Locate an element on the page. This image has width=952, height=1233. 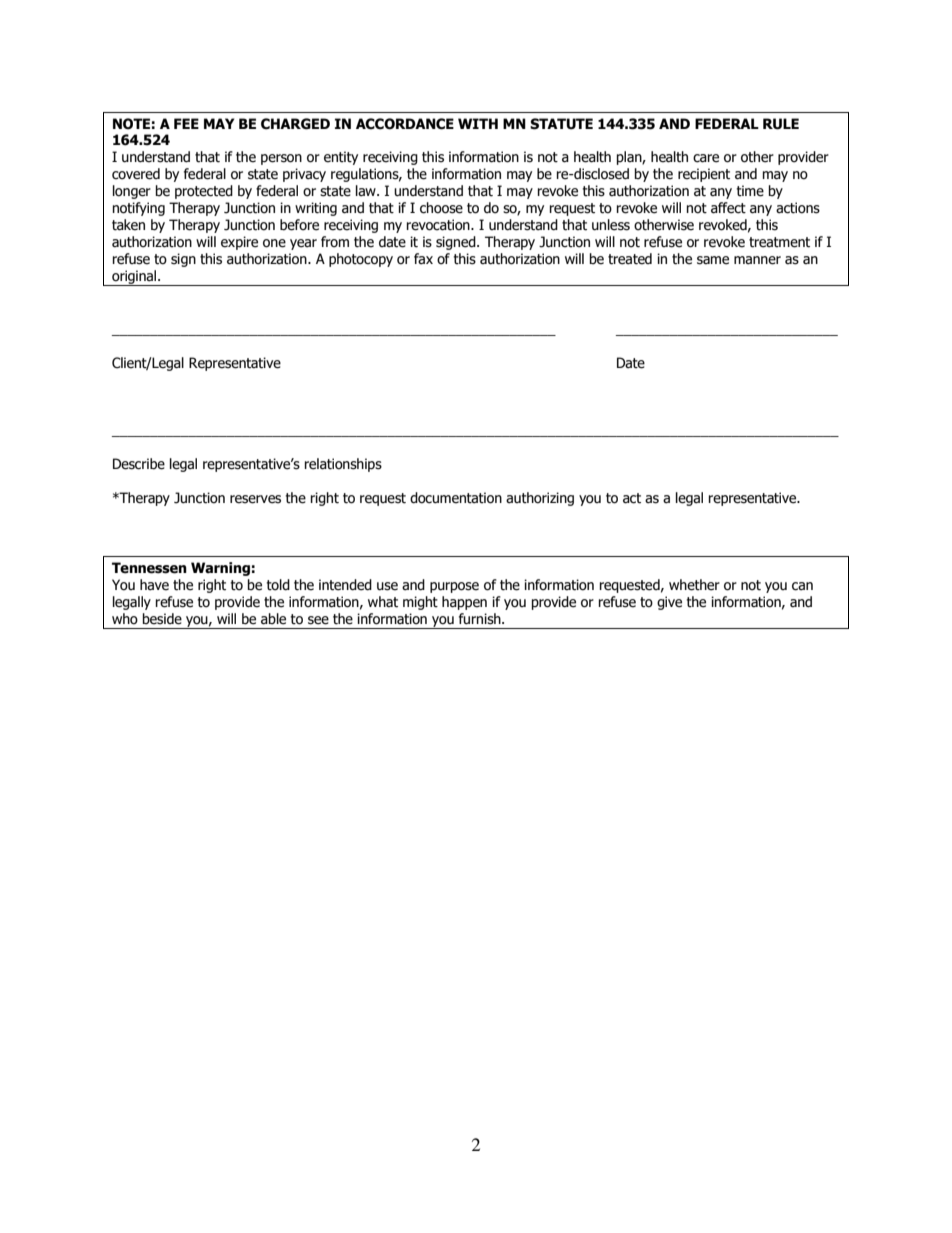
happen is located at coordinates (464, 603).
